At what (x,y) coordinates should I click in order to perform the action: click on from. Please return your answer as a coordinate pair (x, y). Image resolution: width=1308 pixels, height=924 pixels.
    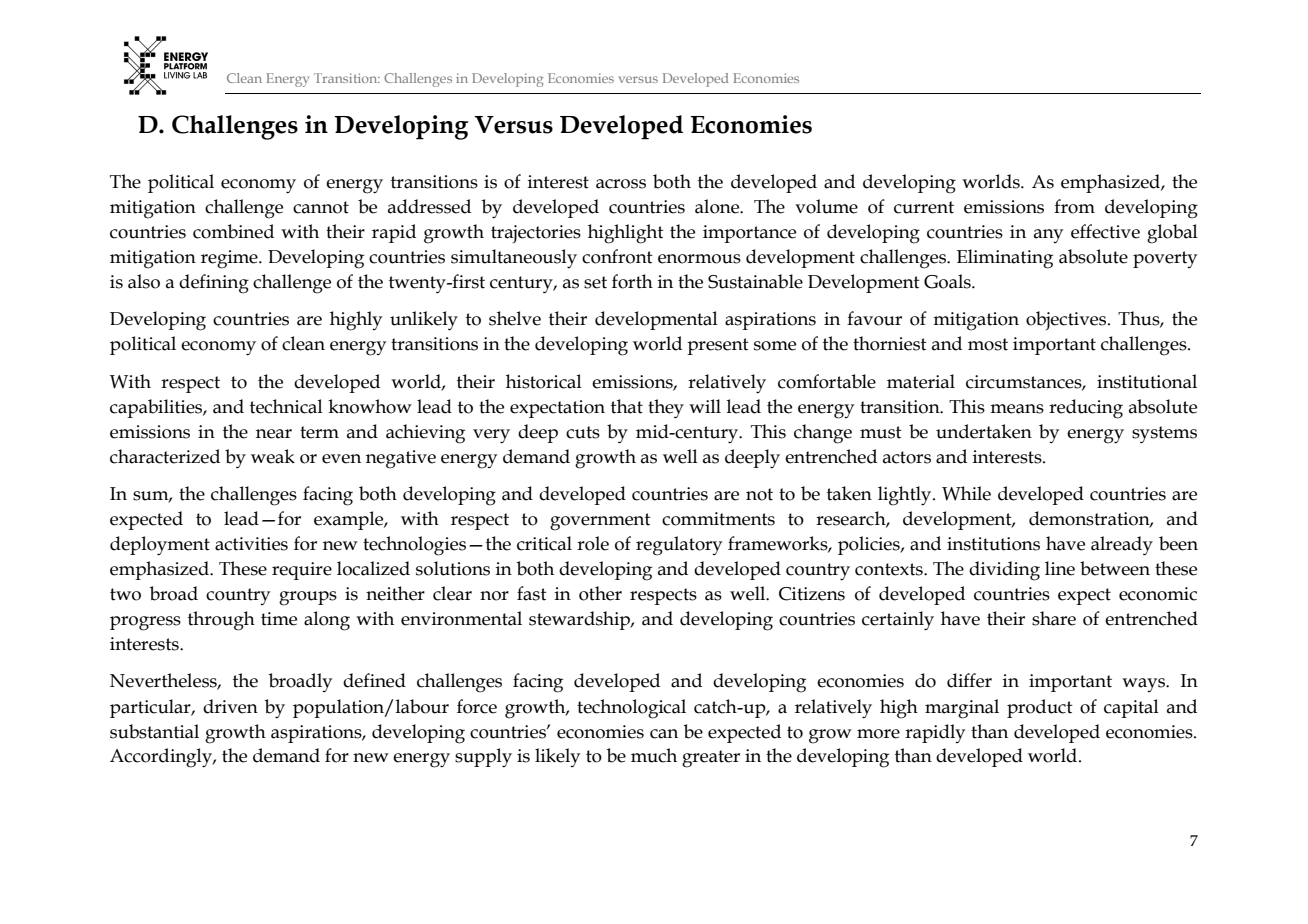
    Looking at the image, I should click on (1074, 206).
